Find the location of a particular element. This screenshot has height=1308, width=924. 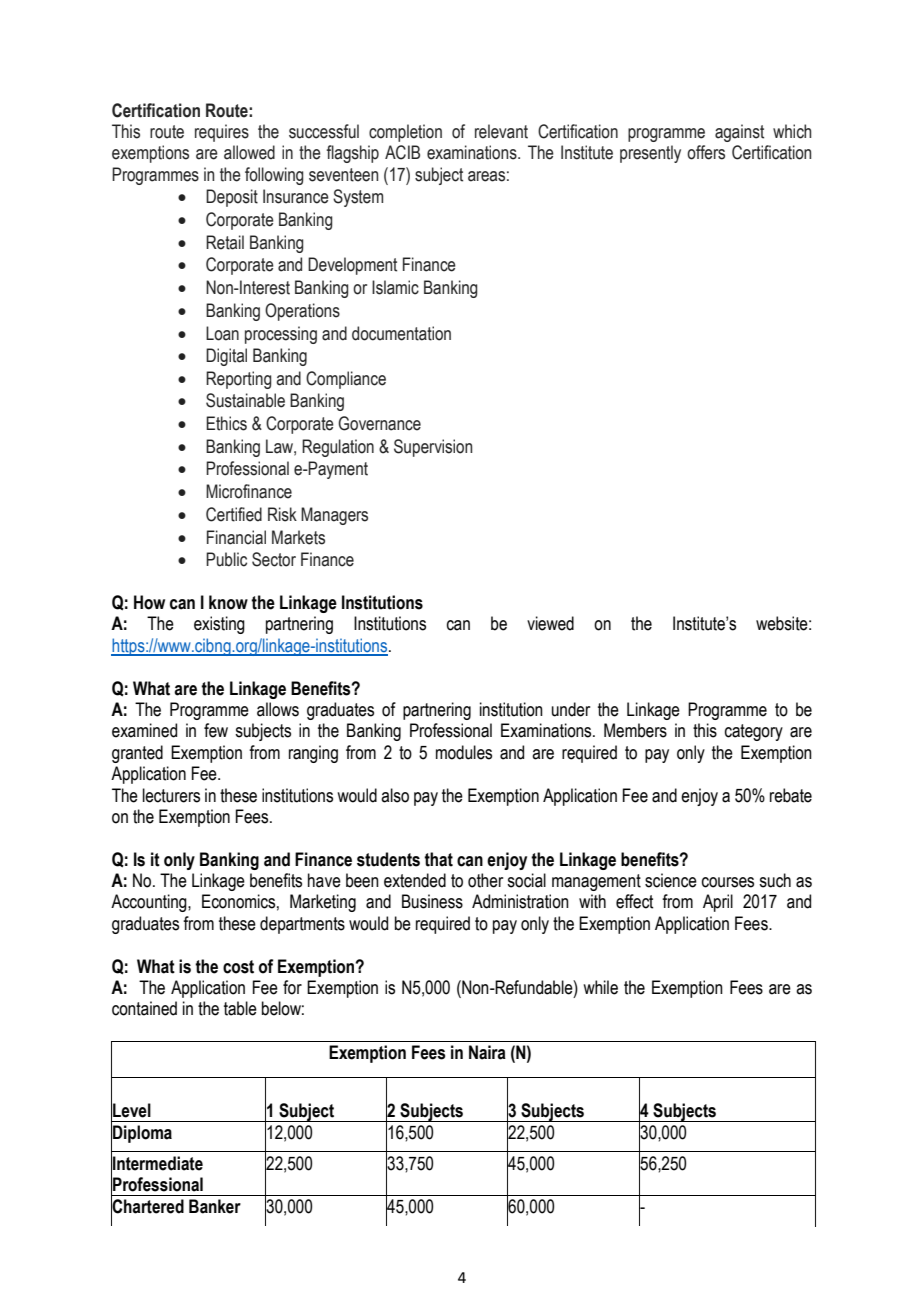

offers is located at coordinates (706, 152).
